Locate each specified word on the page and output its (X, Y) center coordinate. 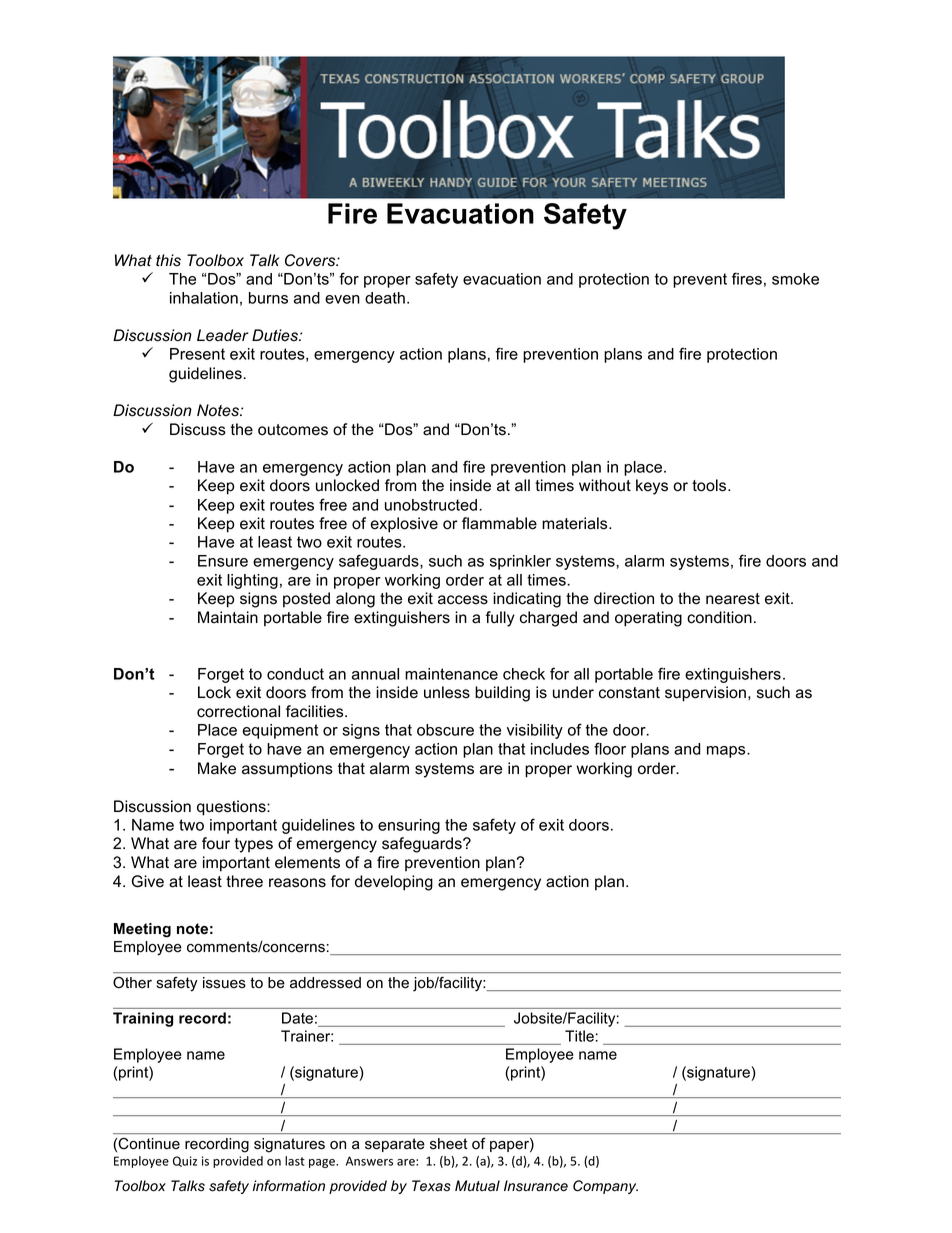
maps (727, 752)
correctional (238, 711)
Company (605, 1187)
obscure (445, 730)
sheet (449, 1144)
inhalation (204, 298)
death (385, 298)
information (289, 1186)
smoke (795, 279)
